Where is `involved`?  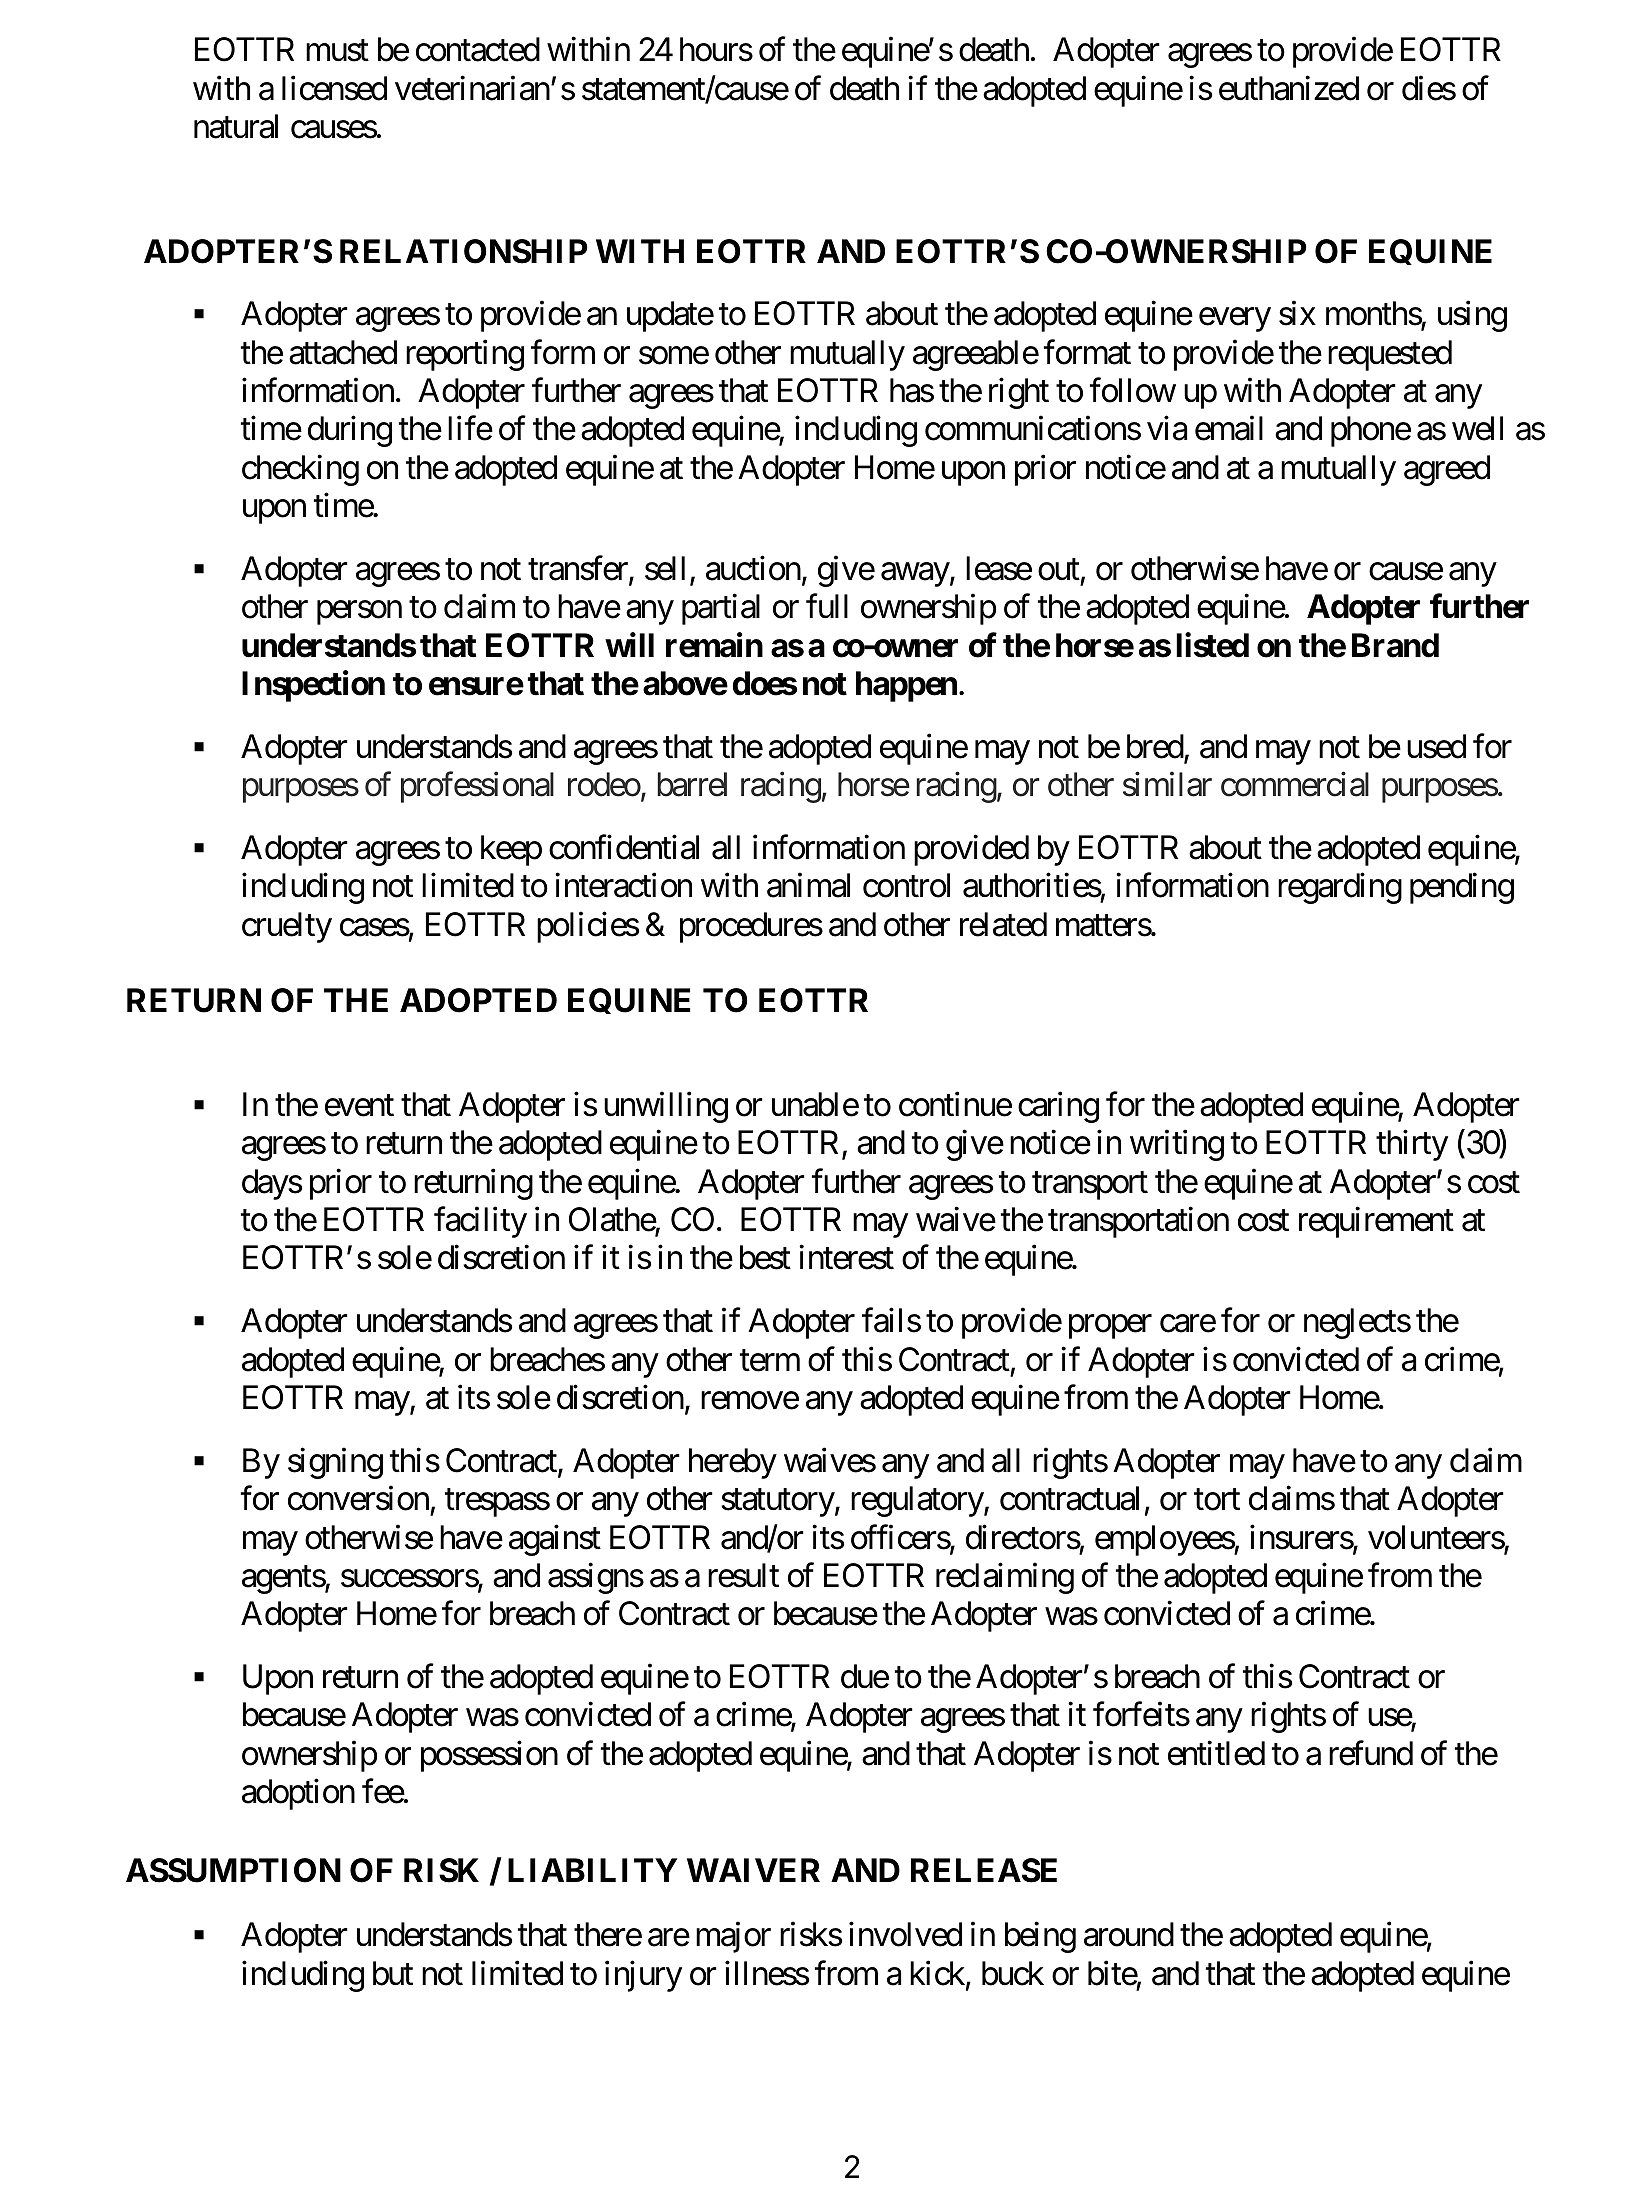 involved is located at coordinates (905, 1934).
